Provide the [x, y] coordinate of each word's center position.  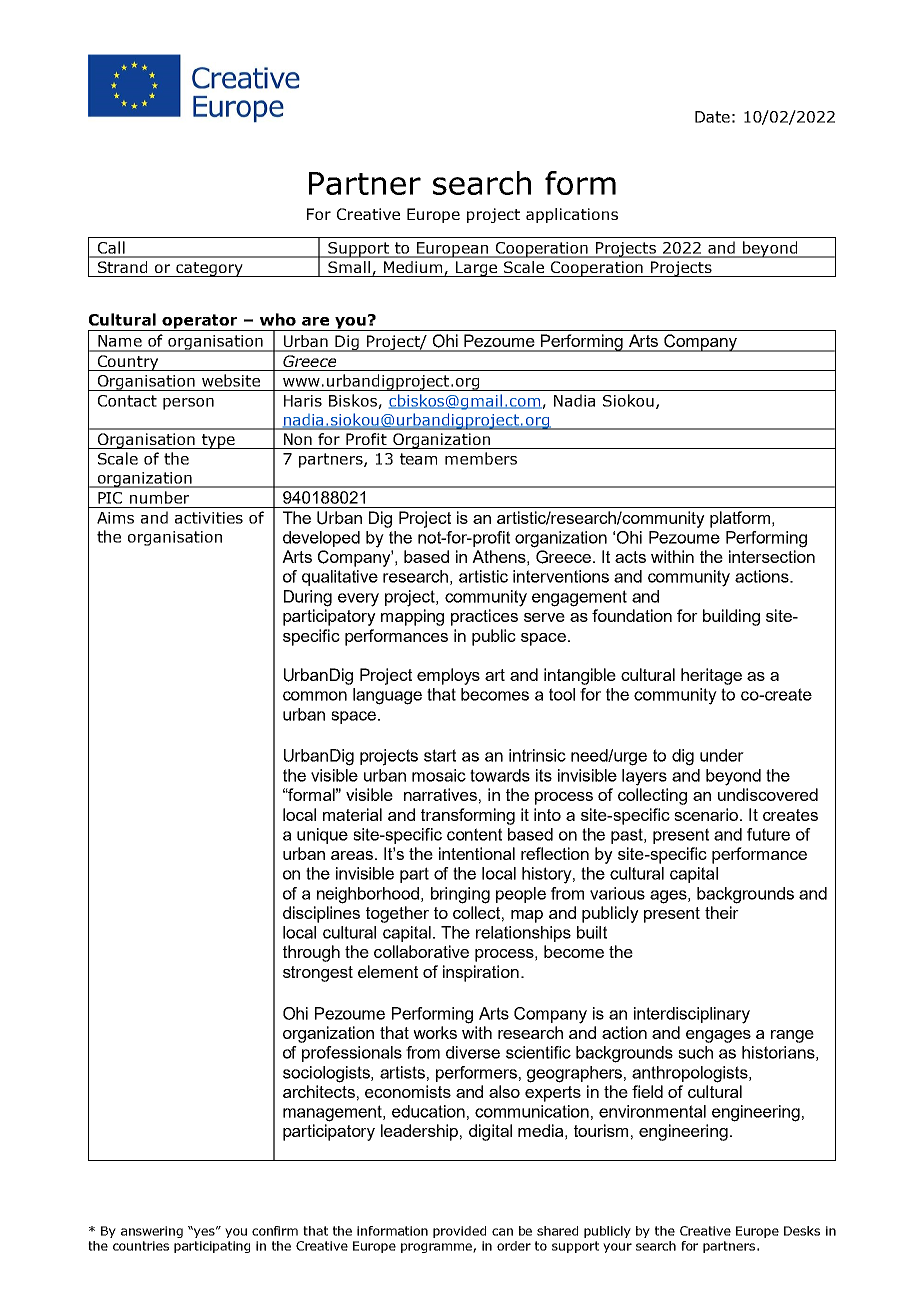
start [440, 755]
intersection [772, 556]
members [481, 458]
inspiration [481, 973]
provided [459, 1232]
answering [152, 1232]
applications [572, 215]
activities [209, 518]
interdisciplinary [692, 1015]
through [311, 953]
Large [477, 269]
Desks [802, 1231]
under [722, 755]
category [209, 269]
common [315, 696]
